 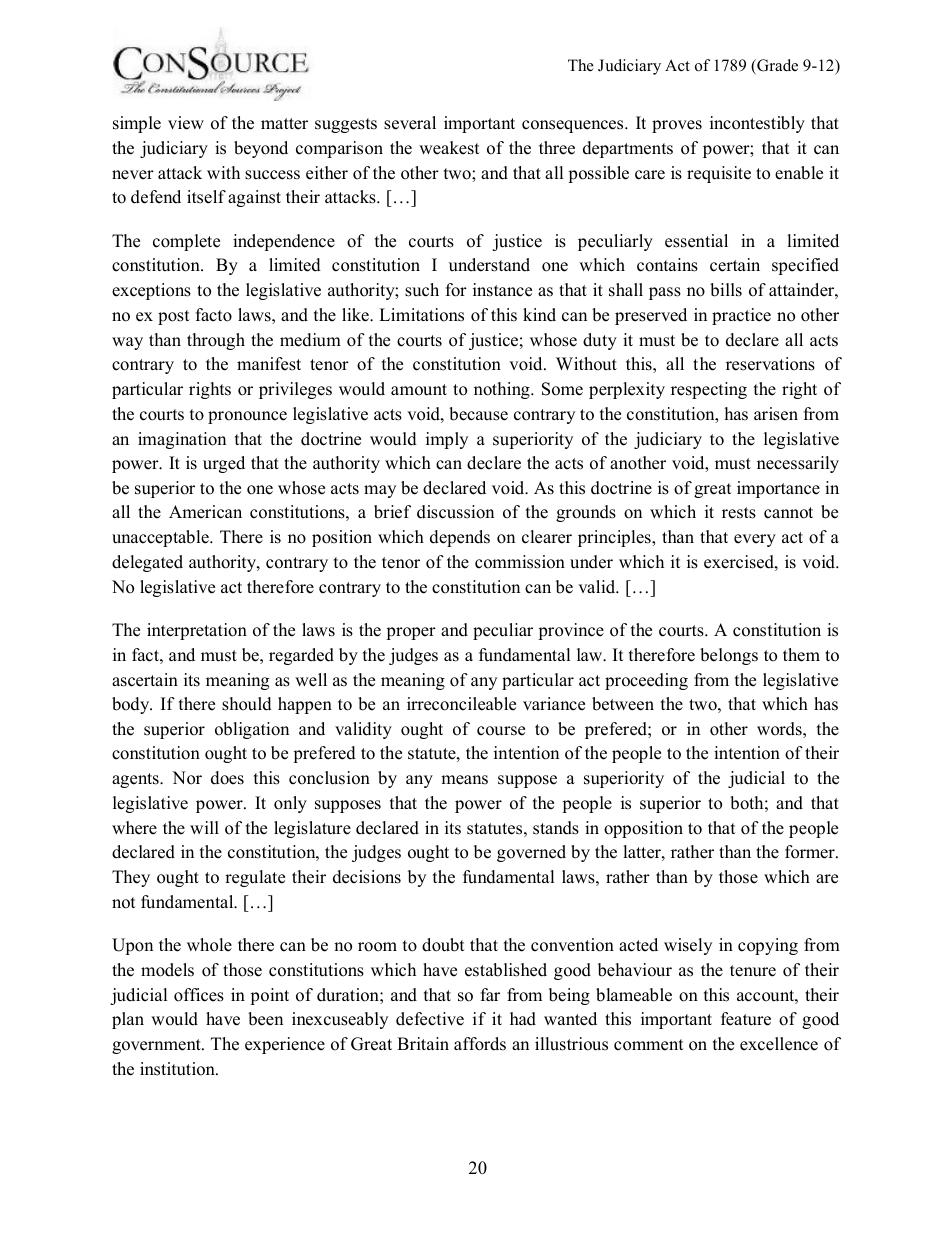 What do you see at coordinates (147, 563) in the image?
I see `delegated` at bounding box center [147, 563].
